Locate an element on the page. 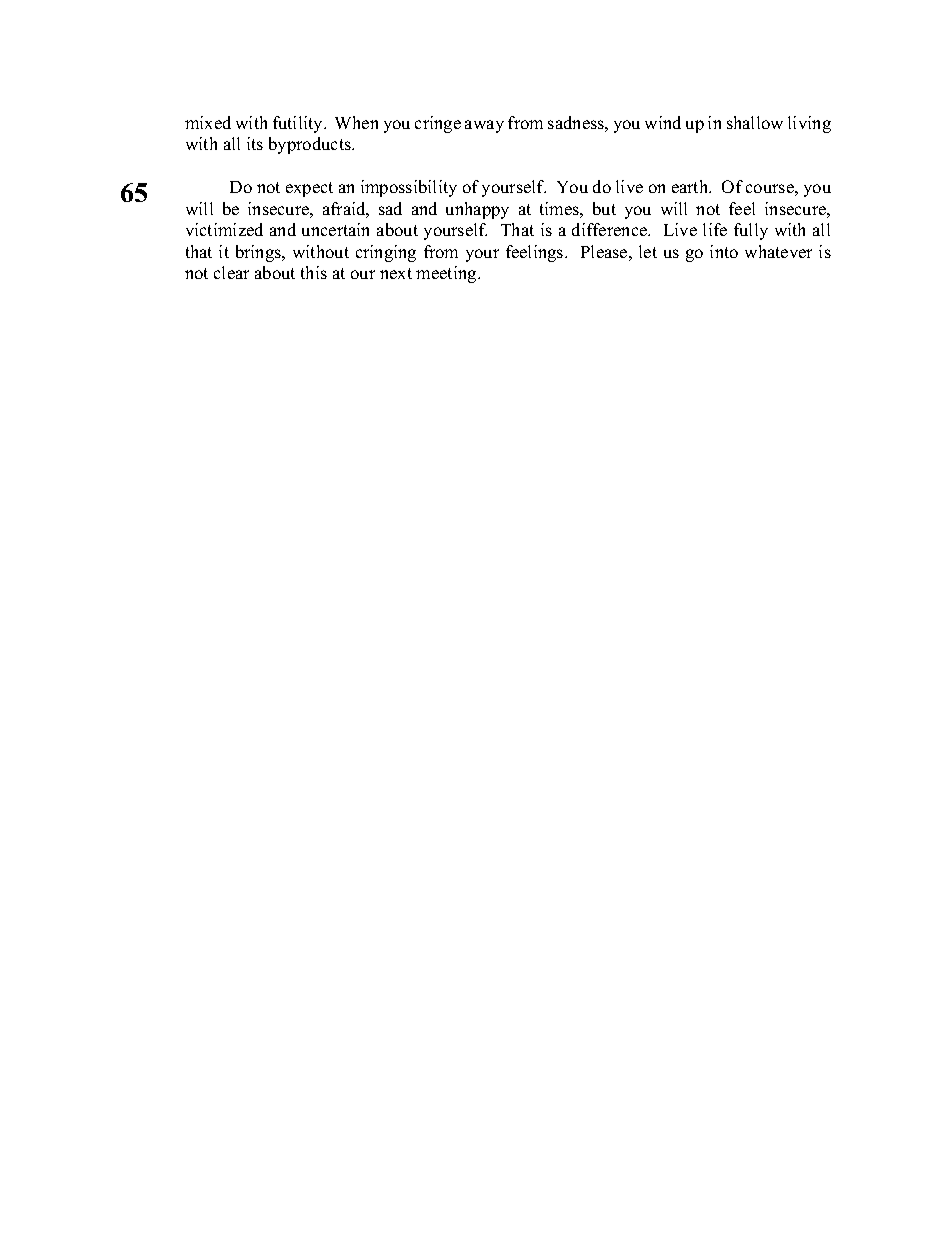 This document has width=952, height=1233. unhappy is located at coordinates (477, 210).
